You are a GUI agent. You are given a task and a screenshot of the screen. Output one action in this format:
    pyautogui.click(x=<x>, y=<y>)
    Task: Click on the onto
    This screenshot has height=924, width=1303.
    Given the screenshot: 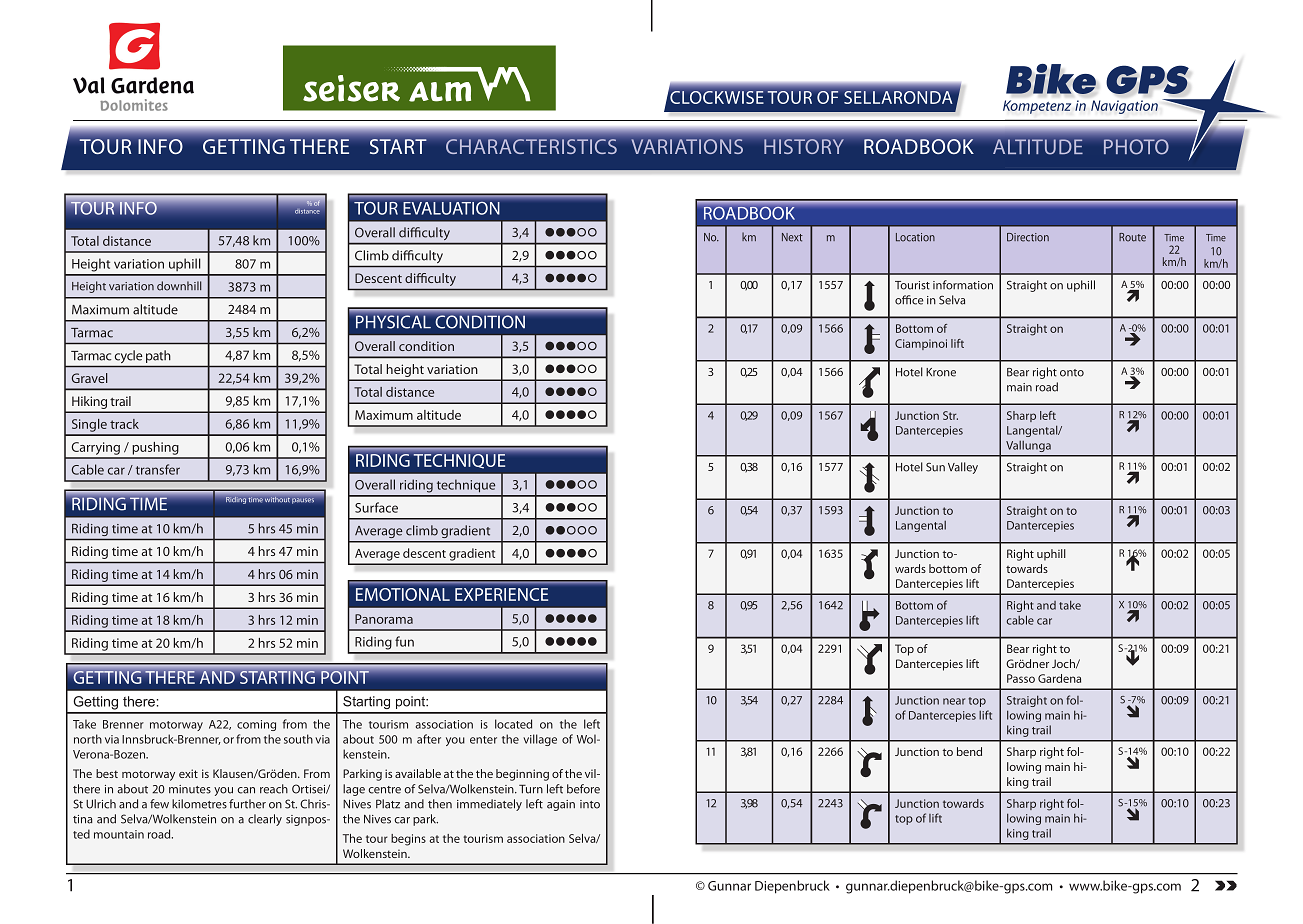 What is the action you would take?
    pyautogui.click(x=1072, y=373)
